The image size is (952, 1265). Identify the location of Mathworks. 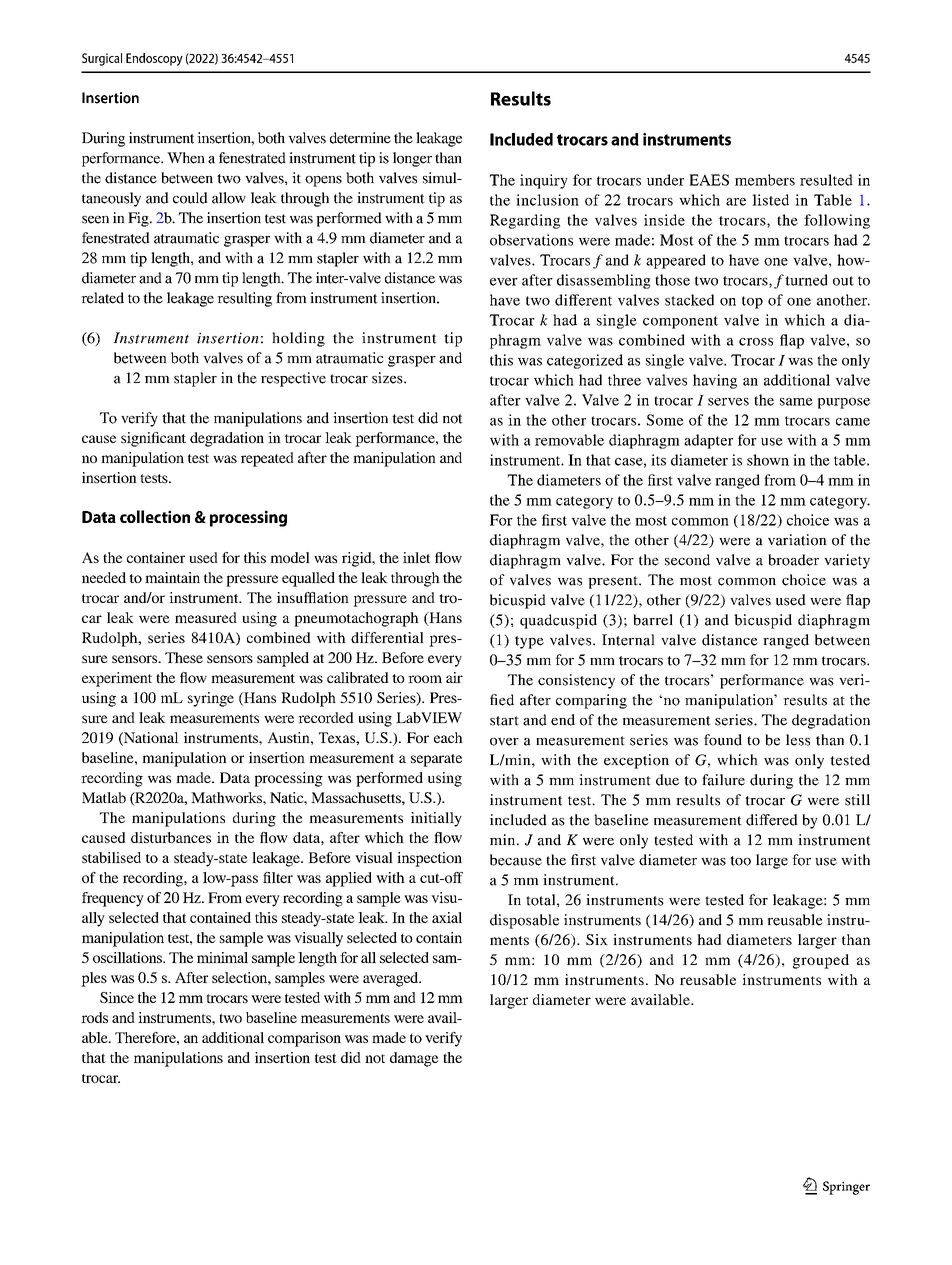
(227, 797).
